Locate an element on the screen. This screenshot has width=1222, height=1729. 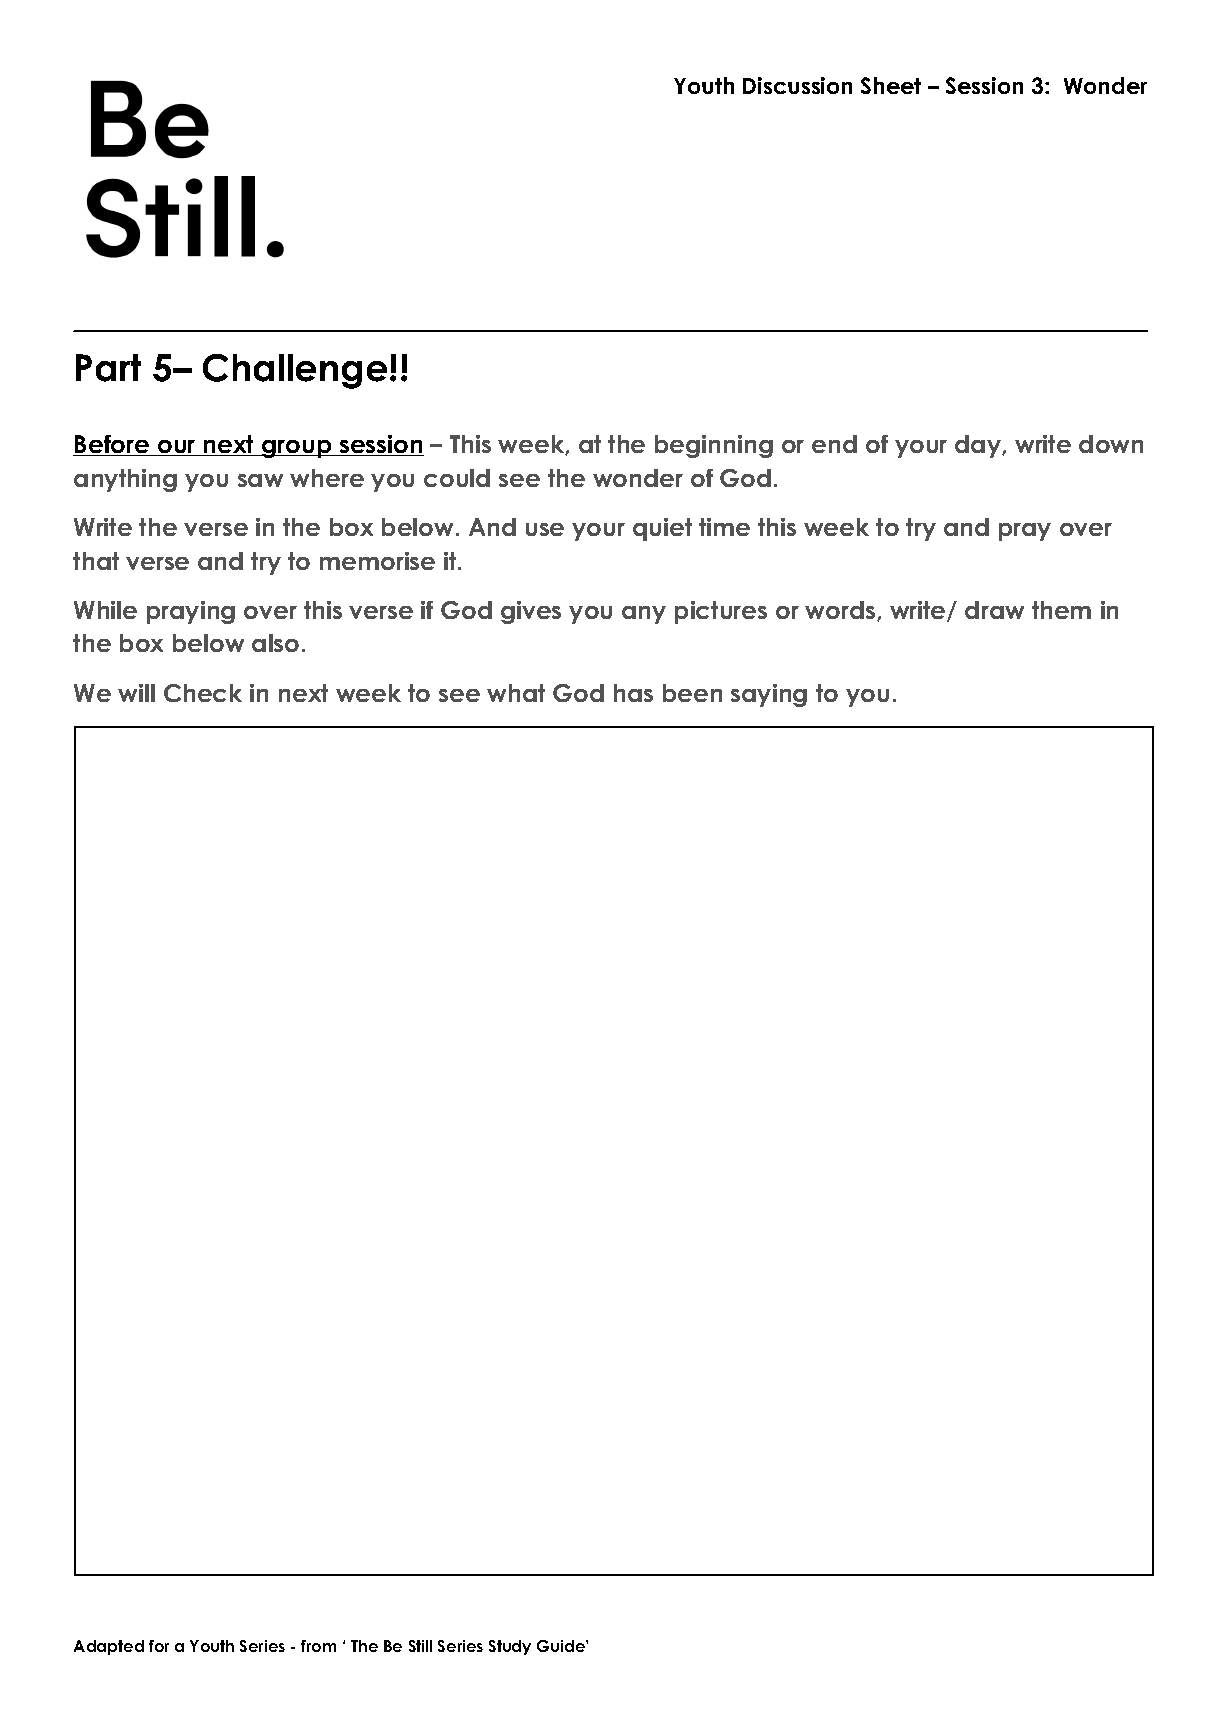
Discussion is located at coordinates (797, 85).
